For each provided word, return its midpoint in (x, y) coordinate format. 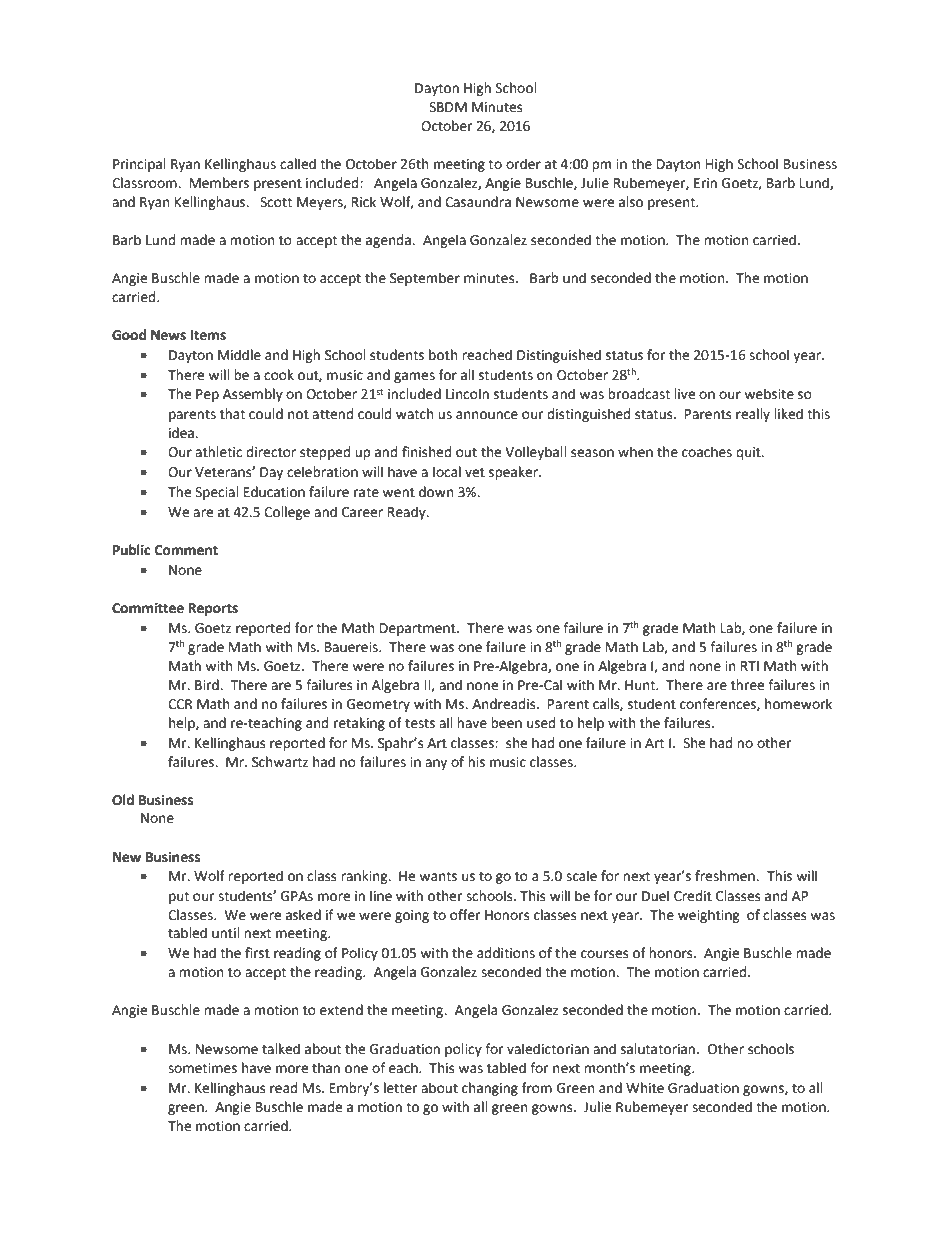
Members (219, 183)
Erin (705, 183)
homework (798, 704)
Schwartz (280, 762)
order (523, 164)
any (436, 764)
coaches (707, 452)
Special (217, 493)
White (645, 1088)
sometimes (202, 1068)
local (447, 472)
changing (490, 1089)
